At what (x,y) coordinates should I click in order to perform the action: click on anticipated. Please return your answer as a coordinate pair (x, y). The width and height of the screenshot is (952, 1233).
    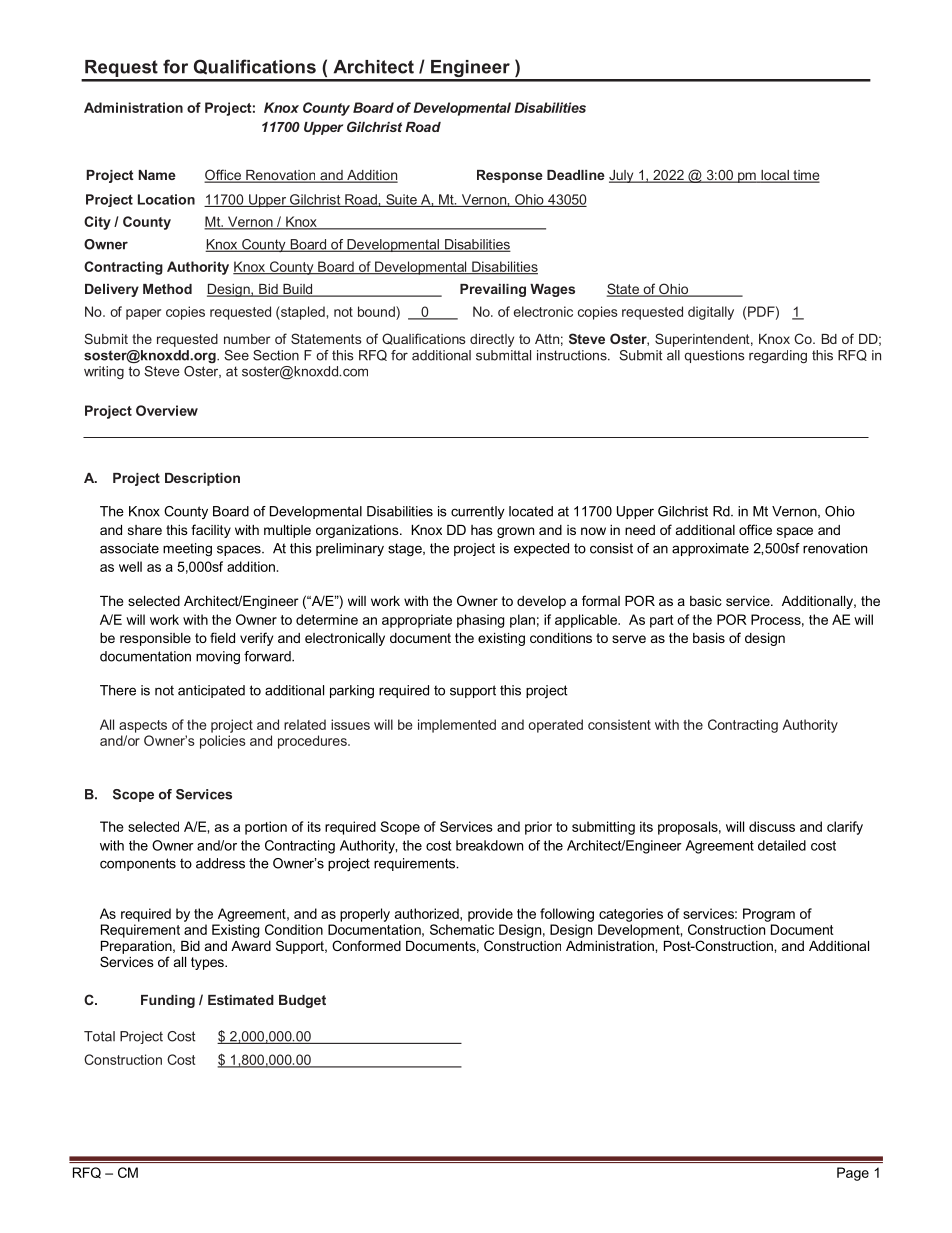
    Looking at the image, I should click on (211, 691).
